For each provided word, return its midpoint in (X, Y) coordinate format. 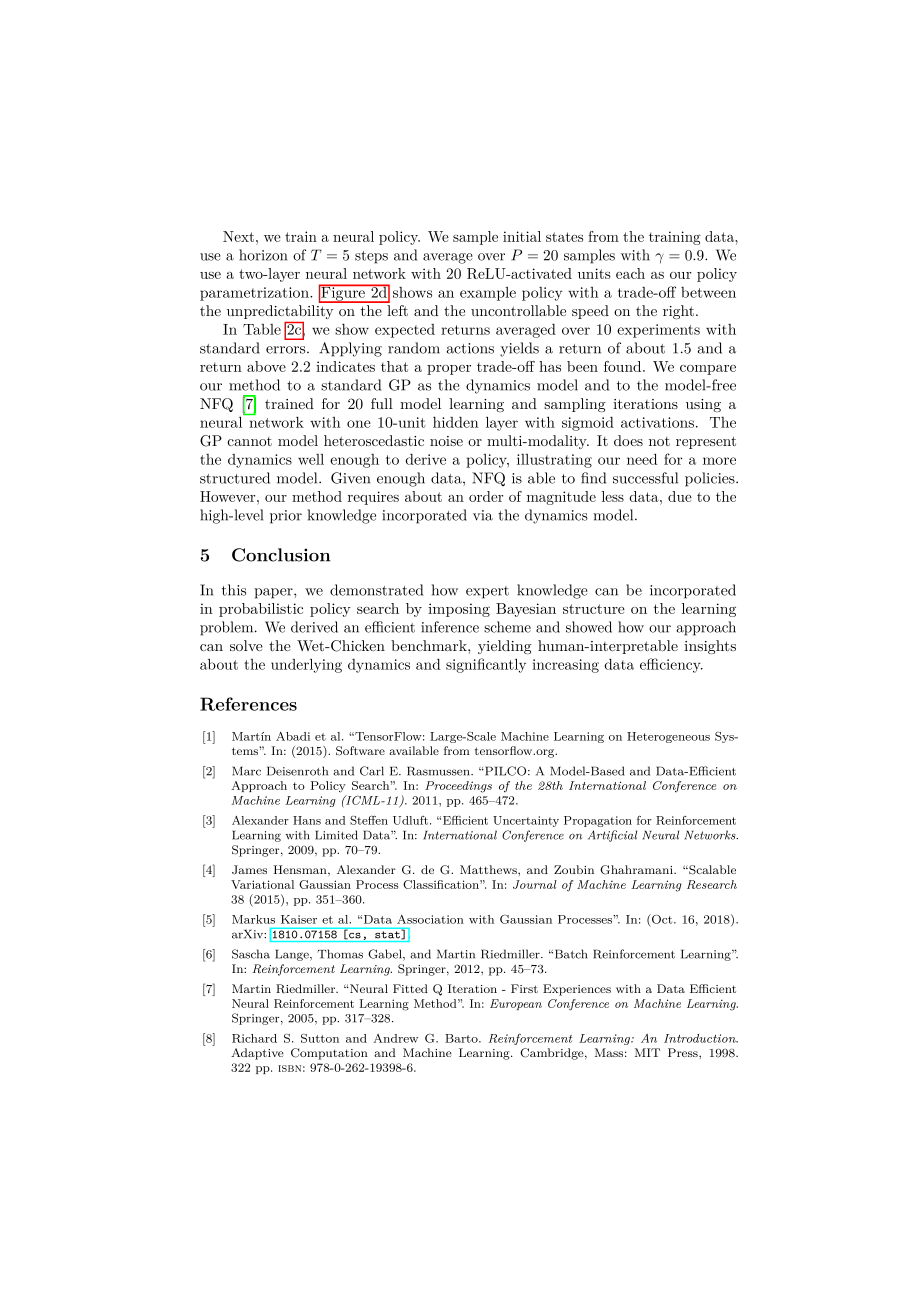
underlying (306, 665)
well (311, 459)
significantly (486, 665)
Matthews (489, 869)
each (630, 273)
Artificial (612, 836)
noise (446, 441)
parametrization (255, 294)
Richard (254, 1038)
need (642, 459)
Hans (307, 820)
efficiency (671, 665)
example (488, 294)
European (516, 1004)
